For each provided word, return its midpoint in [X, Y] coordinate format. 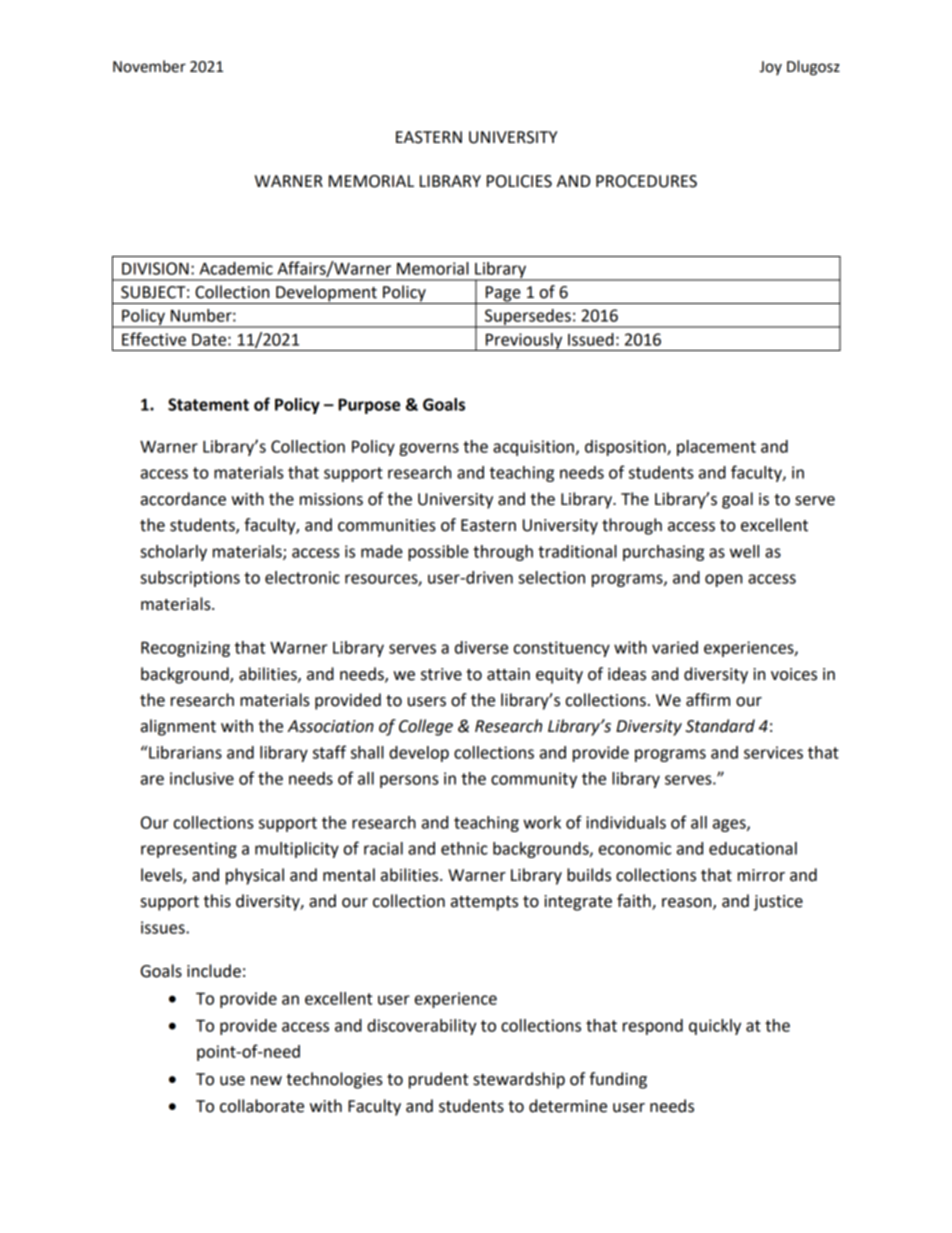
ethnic [464, 848]
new [266, 1081]
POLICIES [519, 181]
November [149, 66]
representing [189, 850]
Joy [770, 68]
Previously [524, 342]
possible [438, 553]
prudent [438, 1080]
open [723, 580]
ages [730, 825]
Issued [591, 339]
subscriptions [190, 579]
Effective [154, 339]
